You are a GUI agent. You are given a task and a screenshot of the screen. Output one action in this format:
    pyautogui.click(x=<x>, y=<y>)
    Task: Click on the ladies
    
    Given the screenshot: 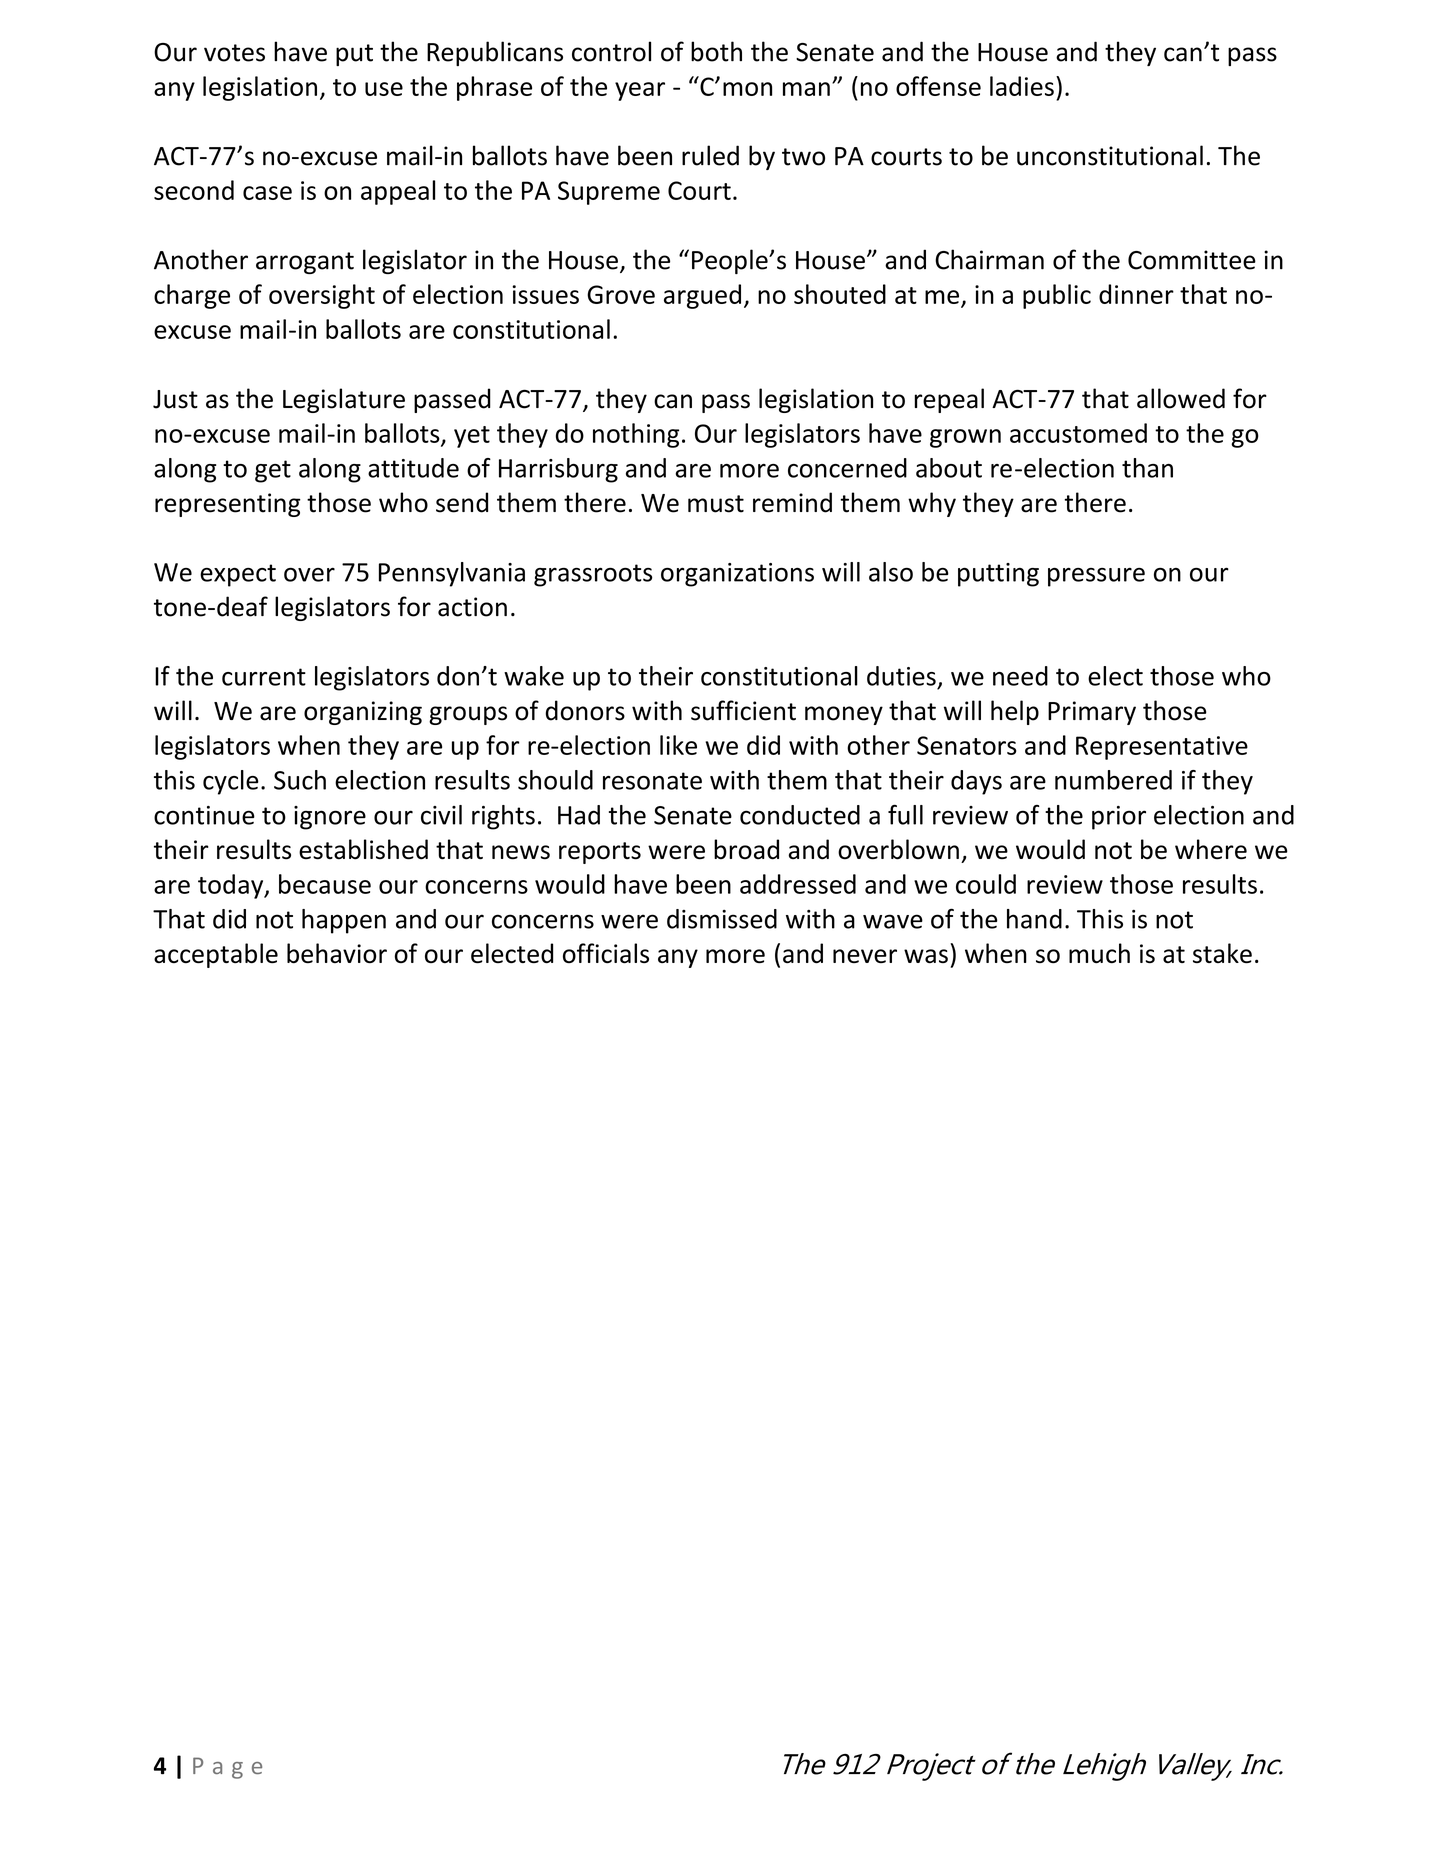 What is the action you would take?
    pyautogui.click(x=1022, y=86)
